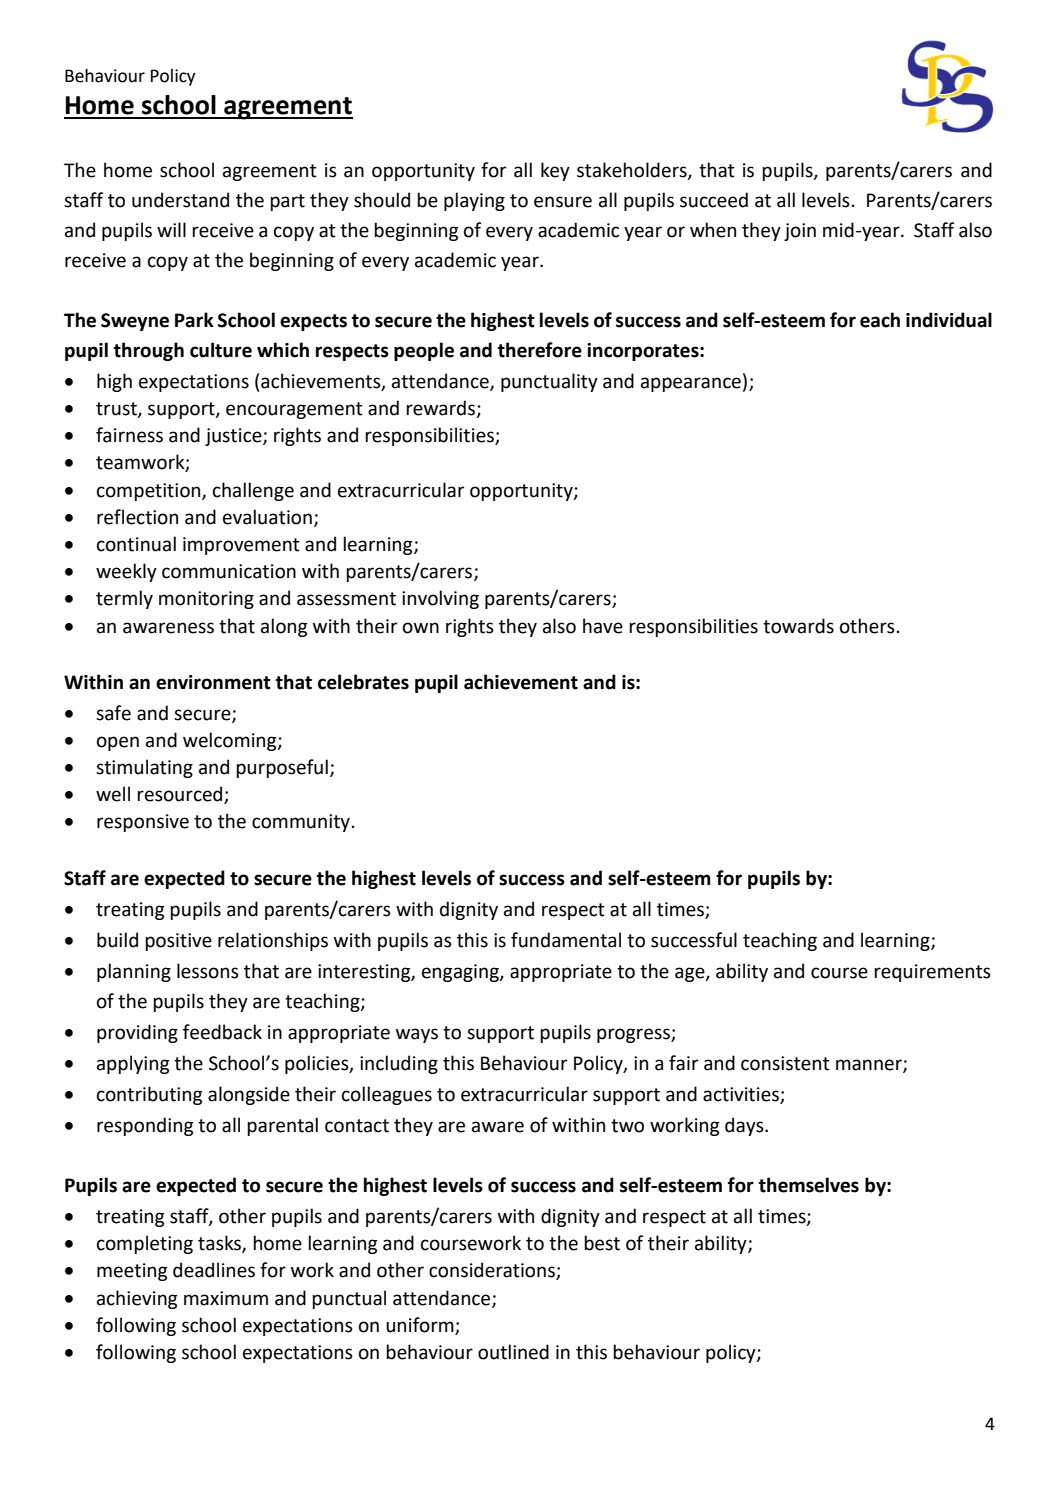 Image resolution: width=1059 pixels, height=1497 pixels. What do you see at coordinates (229, 571) in the screenshot?
I see `communication` at bounding box center [229, 571].
